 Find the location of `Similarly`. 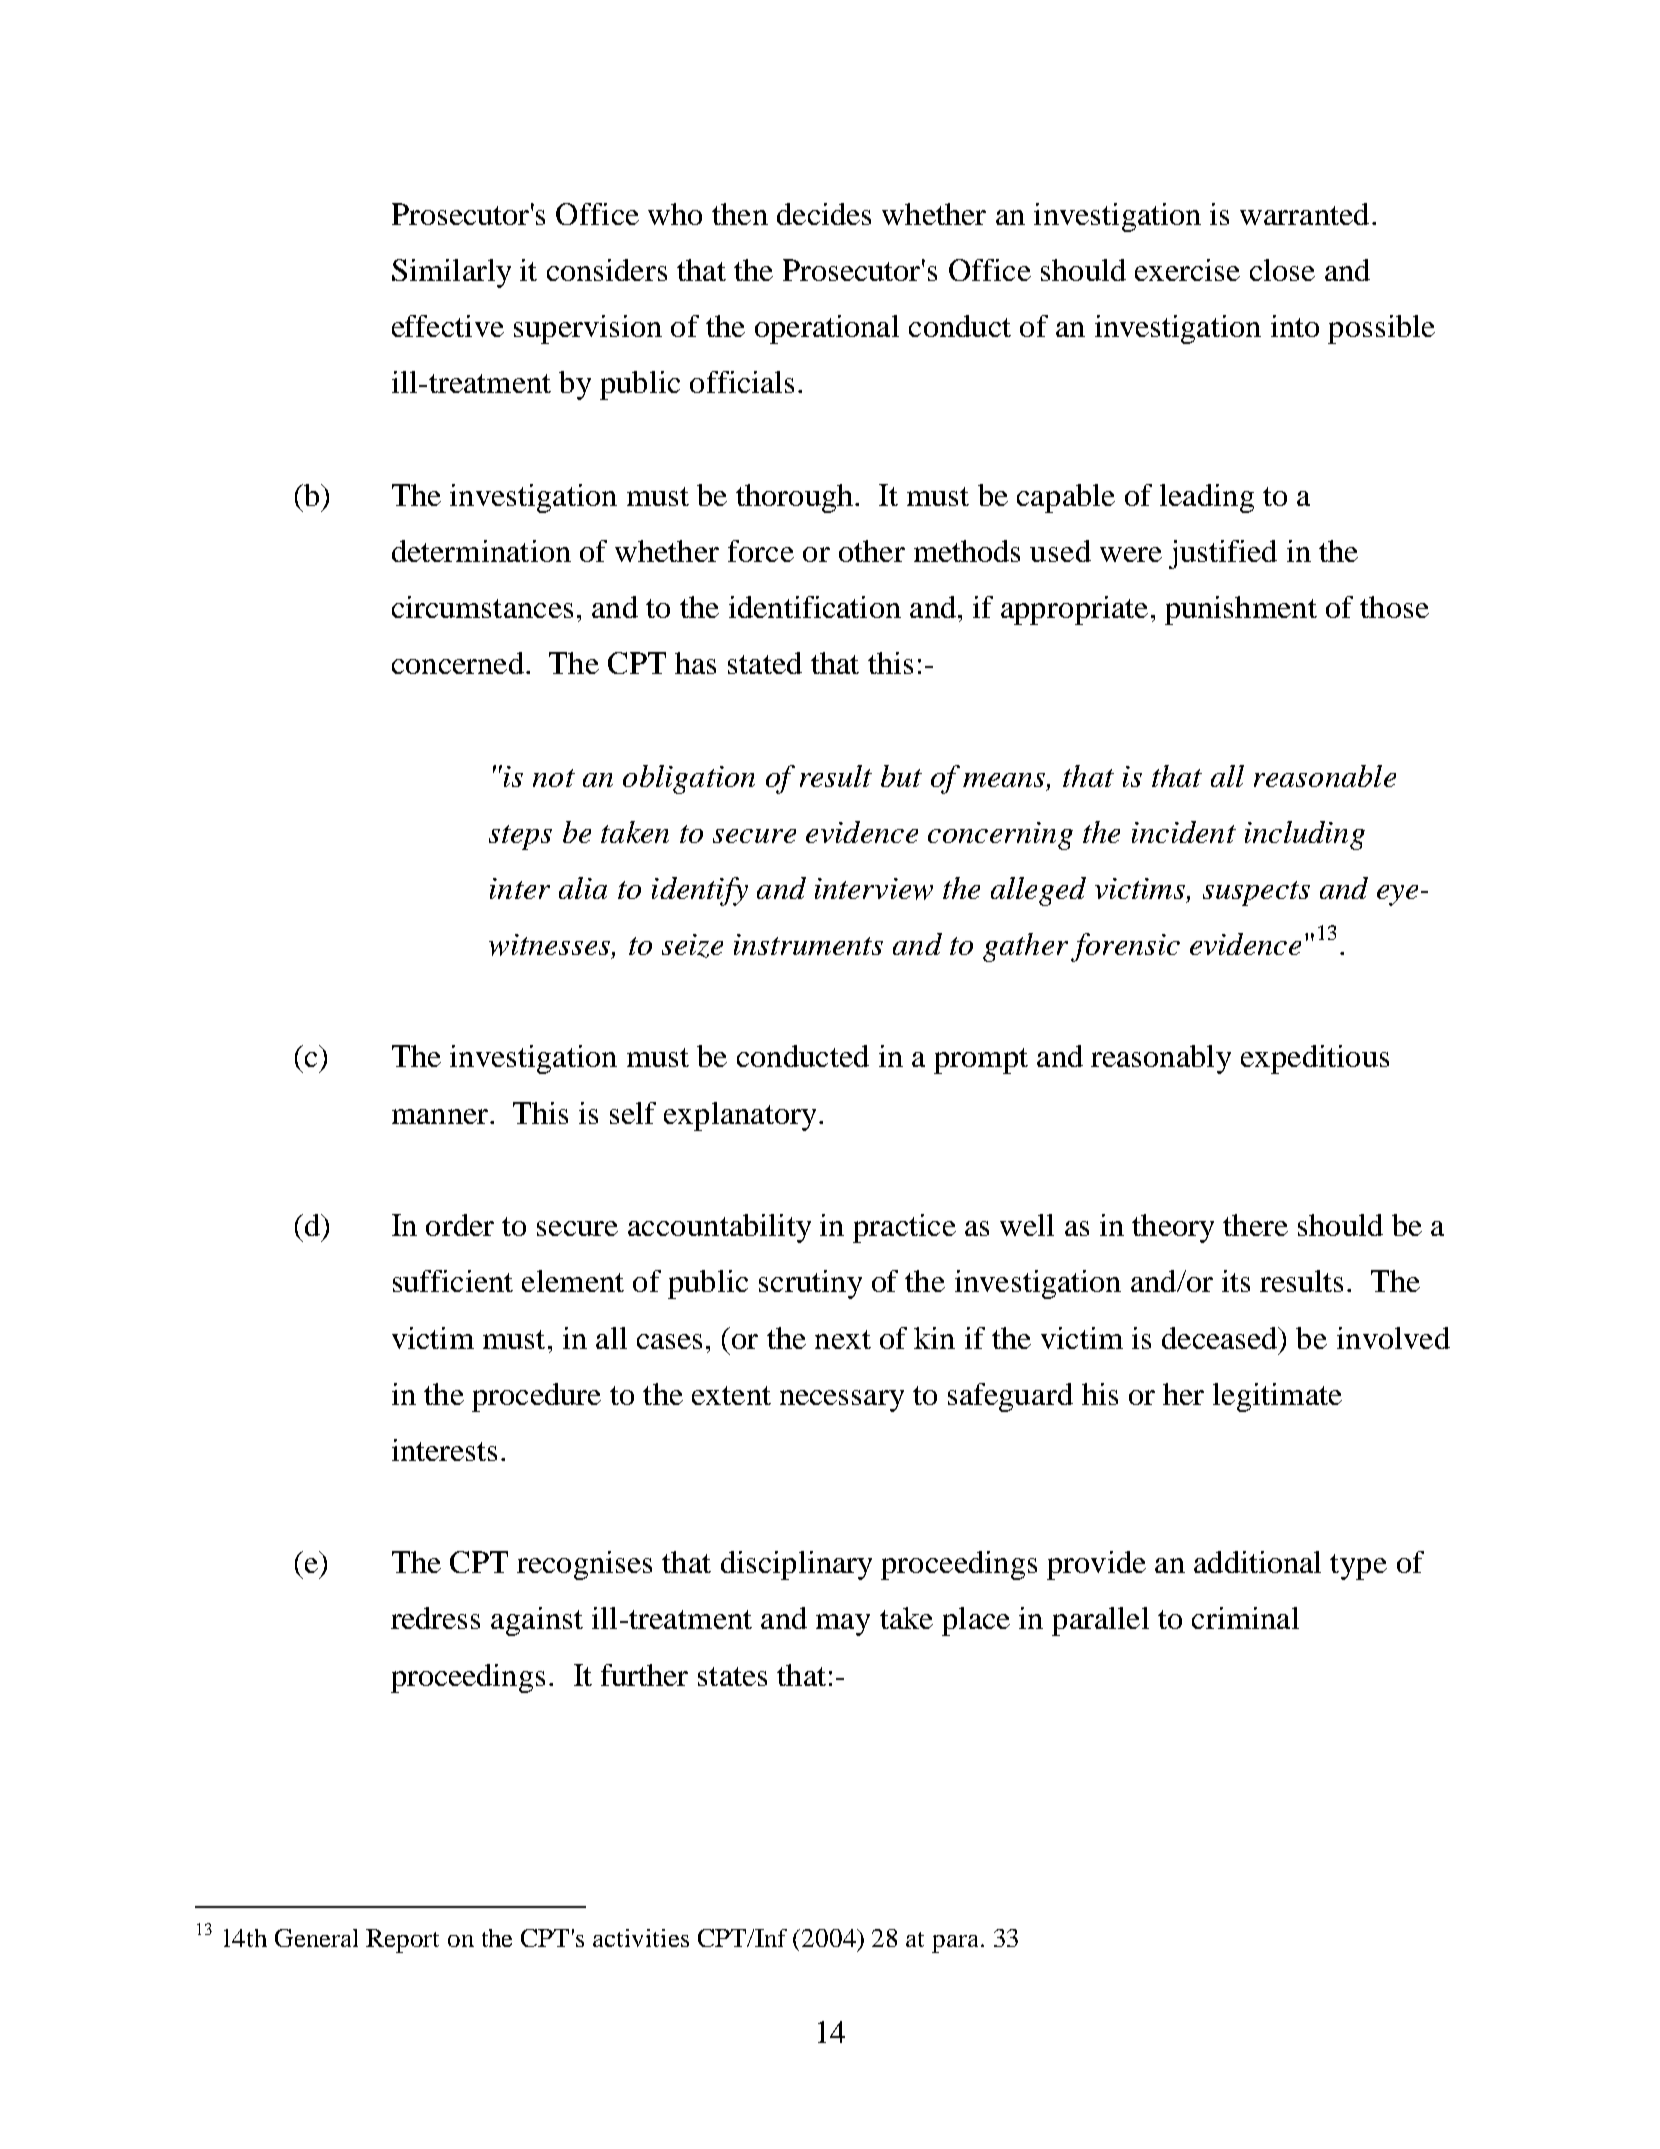

Similarly is located at coordinates (451, 273).
